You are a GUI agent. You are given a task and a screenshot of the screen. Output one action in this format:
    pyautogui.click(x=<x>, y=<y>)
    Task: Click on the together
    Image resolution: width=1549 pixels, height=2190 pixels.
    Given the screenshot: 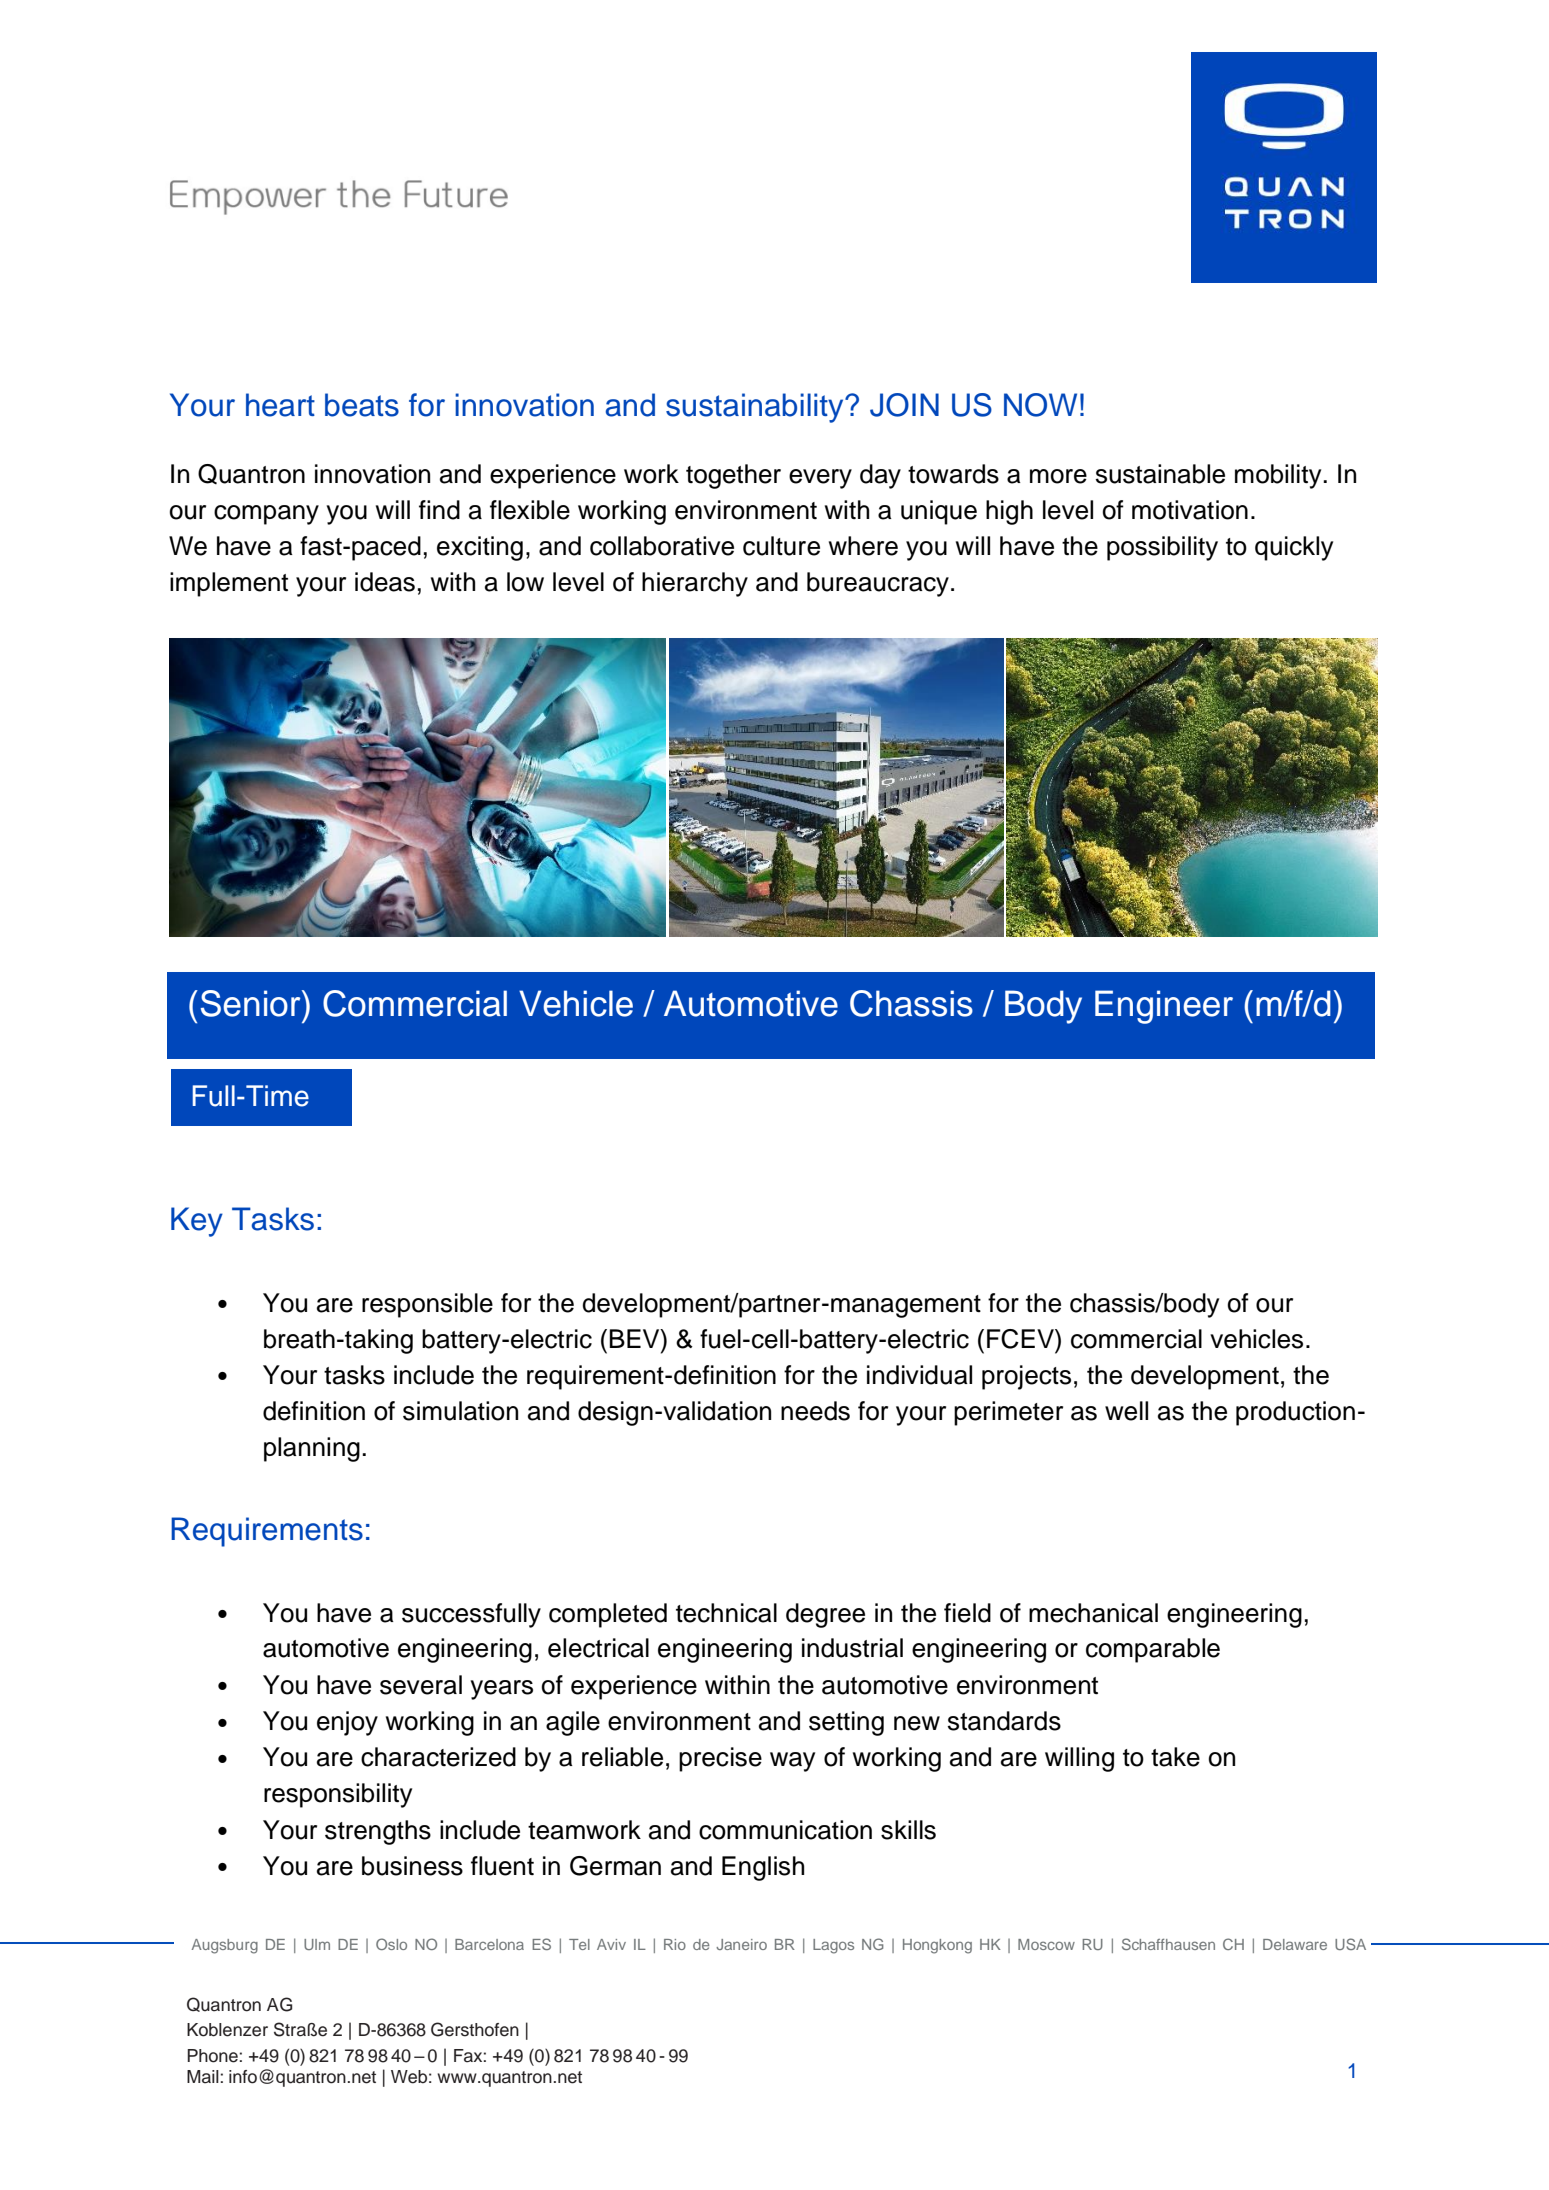 What is the action you would take?
    pyautogui.click(x=733, y=476)
